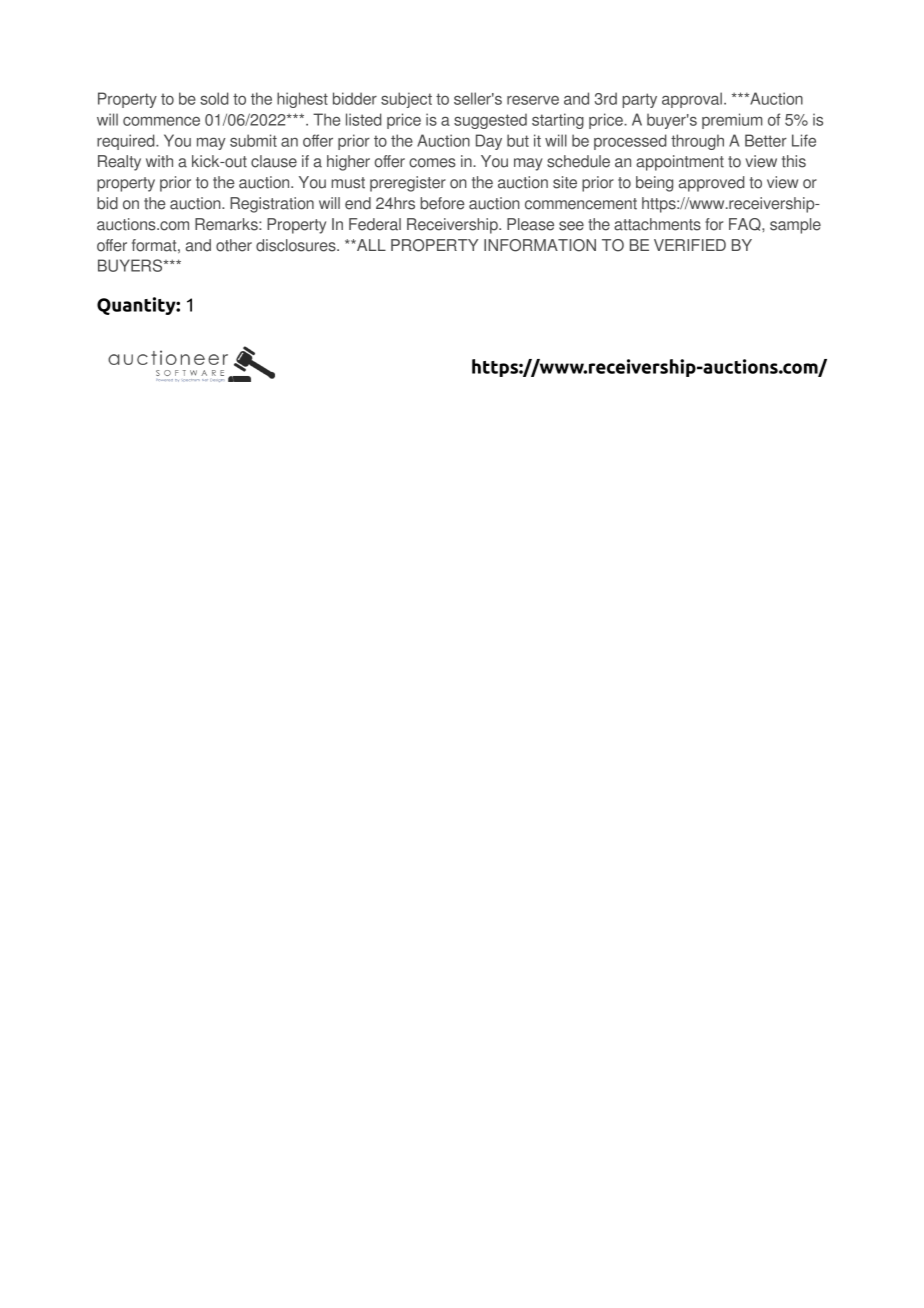 The image size is (924, 1308). I want to click on before, so click(442, 203).
